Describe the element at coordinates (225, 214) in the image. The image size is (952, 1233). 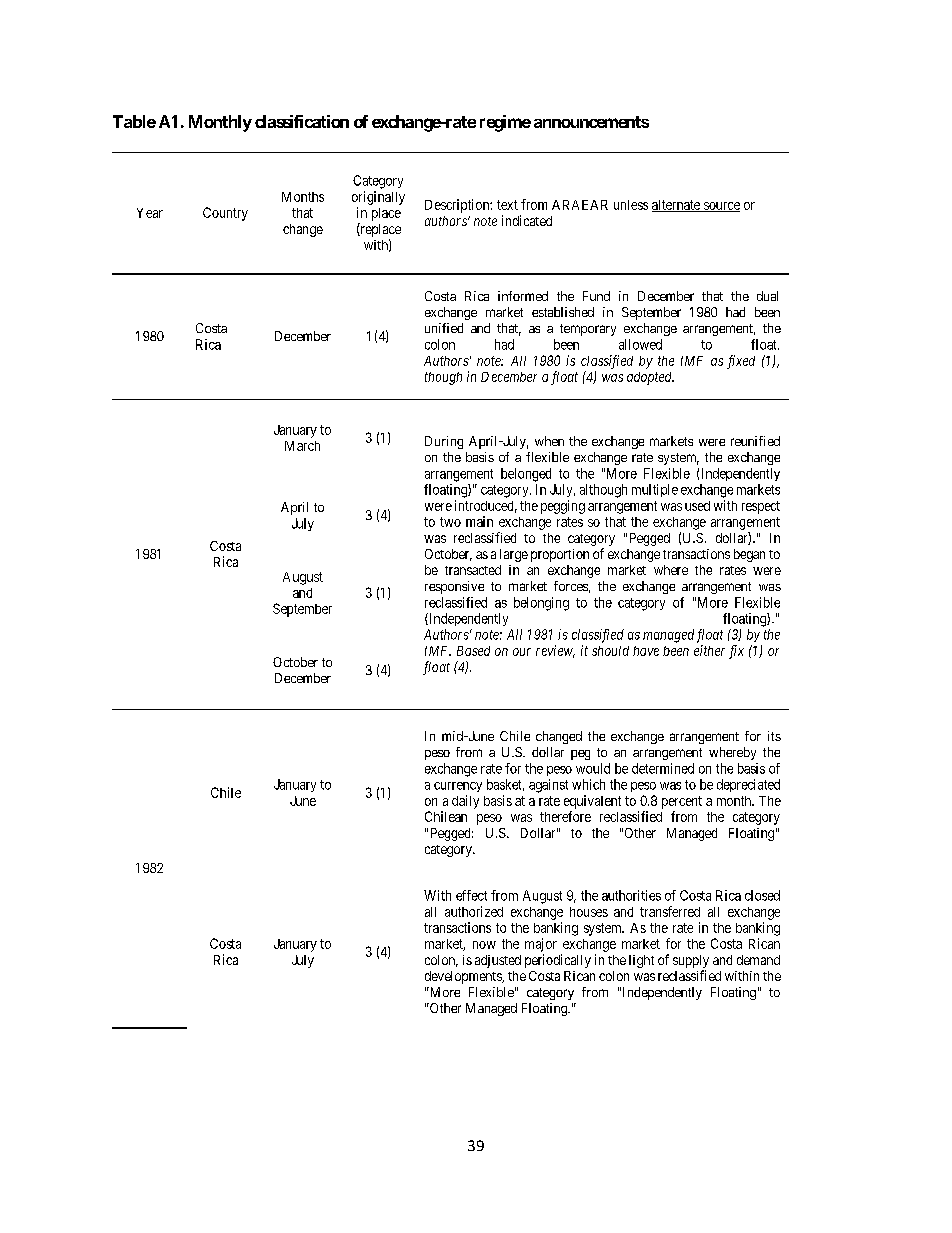
I see `Country` at that location.
